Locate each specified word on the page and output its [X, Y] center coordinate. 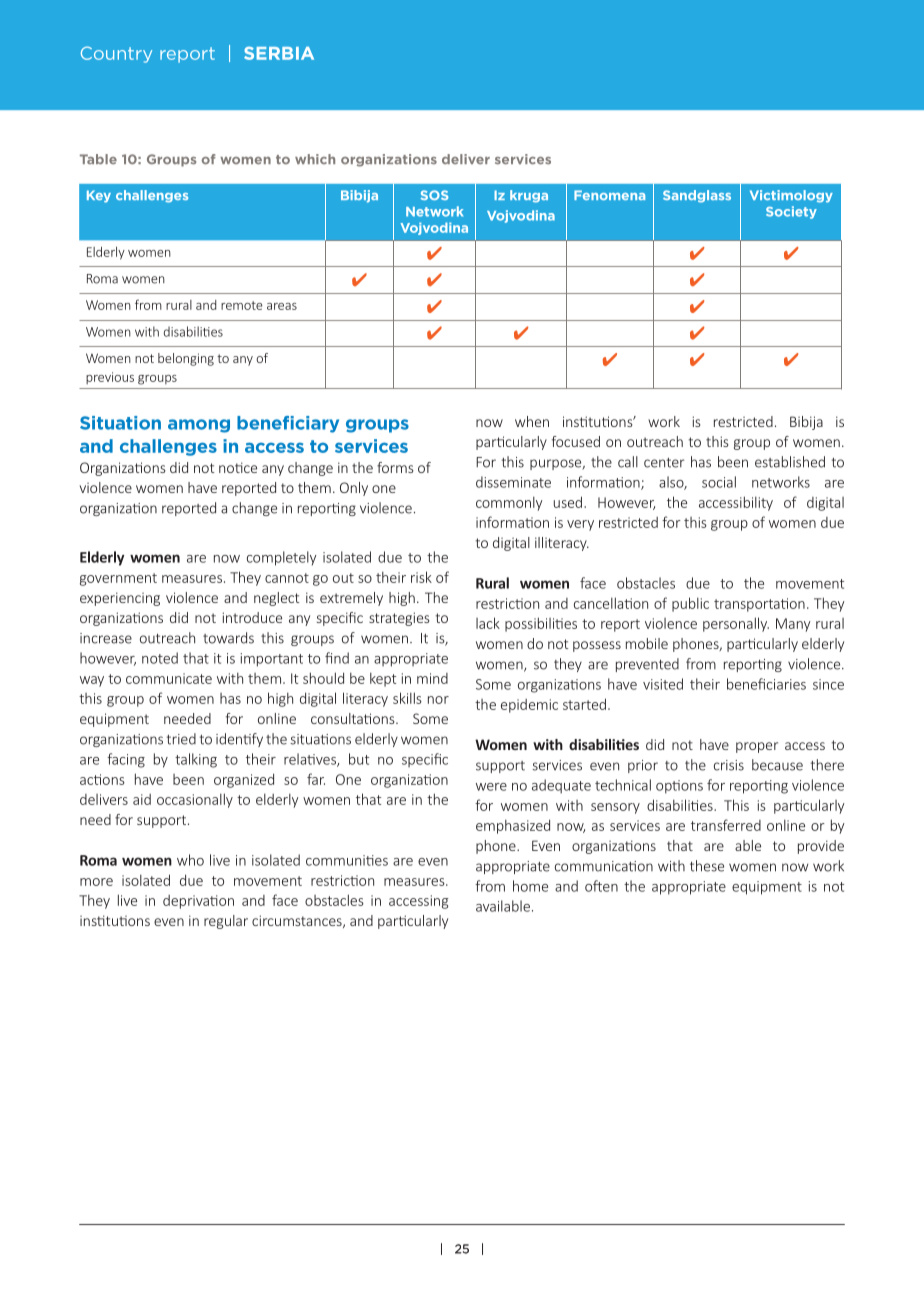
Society [791, 212]
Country [116, 54]
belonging [186, 359]
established [790, 462]
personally [736, 624]
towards [228, 638]
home [530, 886]
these [707, 866]
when [532, 421]
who [190, 860]
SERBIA [279, 53]
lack [488, 623]
